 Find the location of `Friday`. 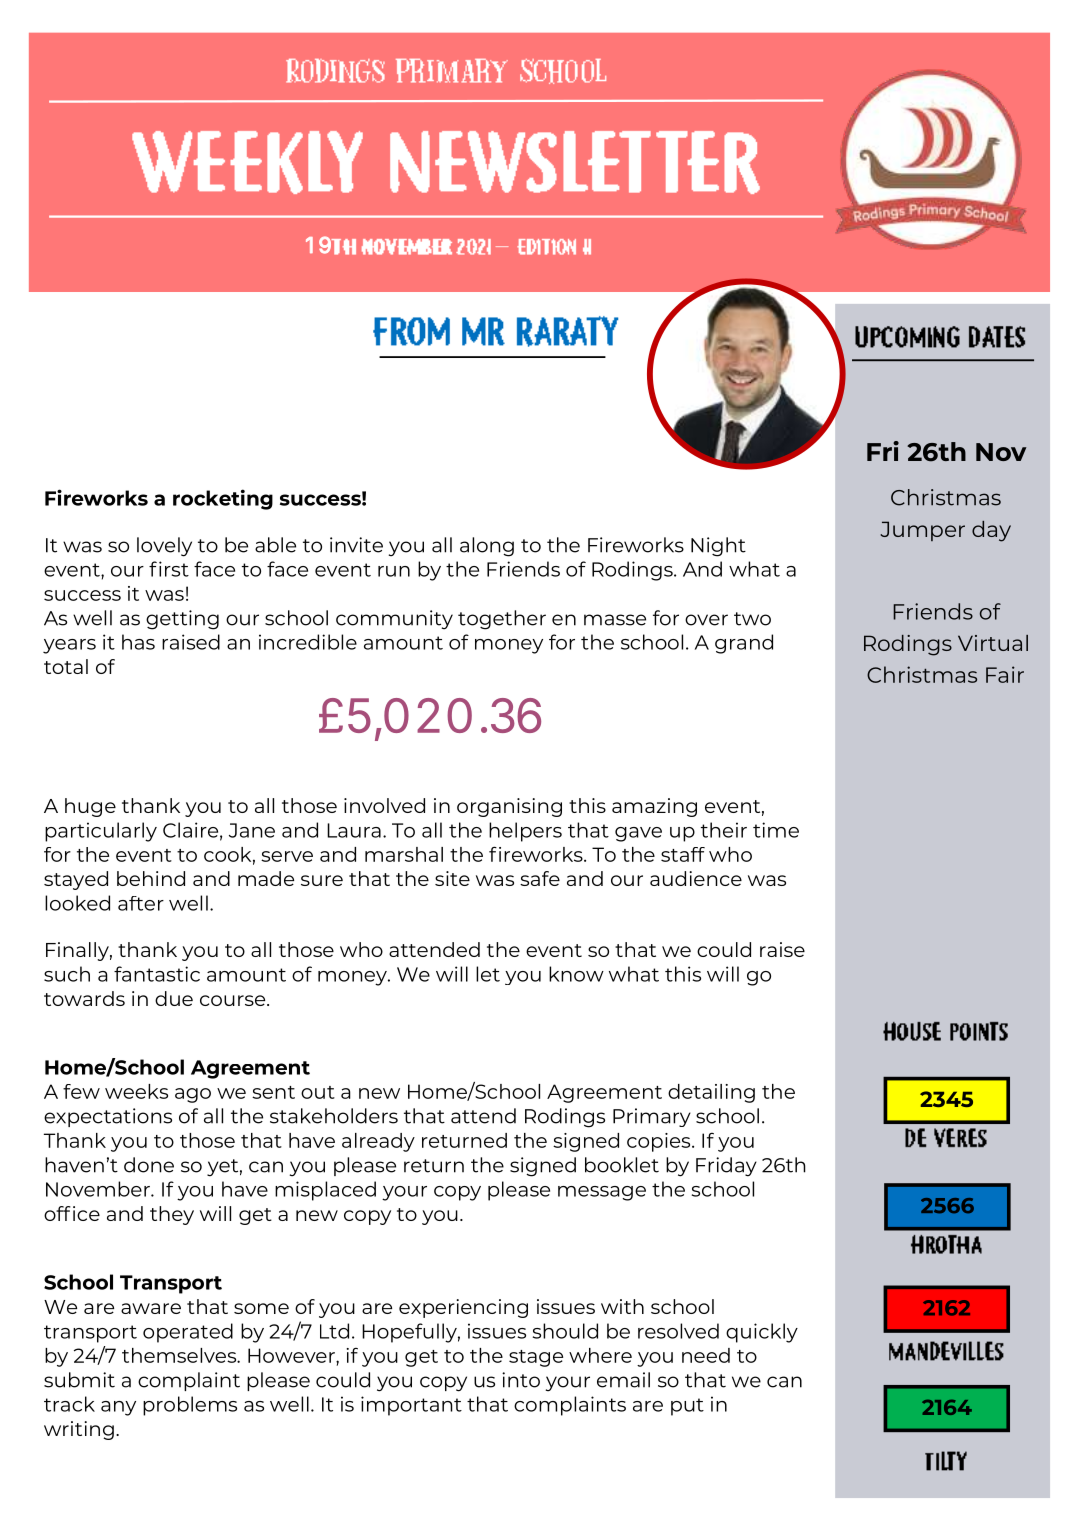

Friday is located at coordinates (726, 1167).
